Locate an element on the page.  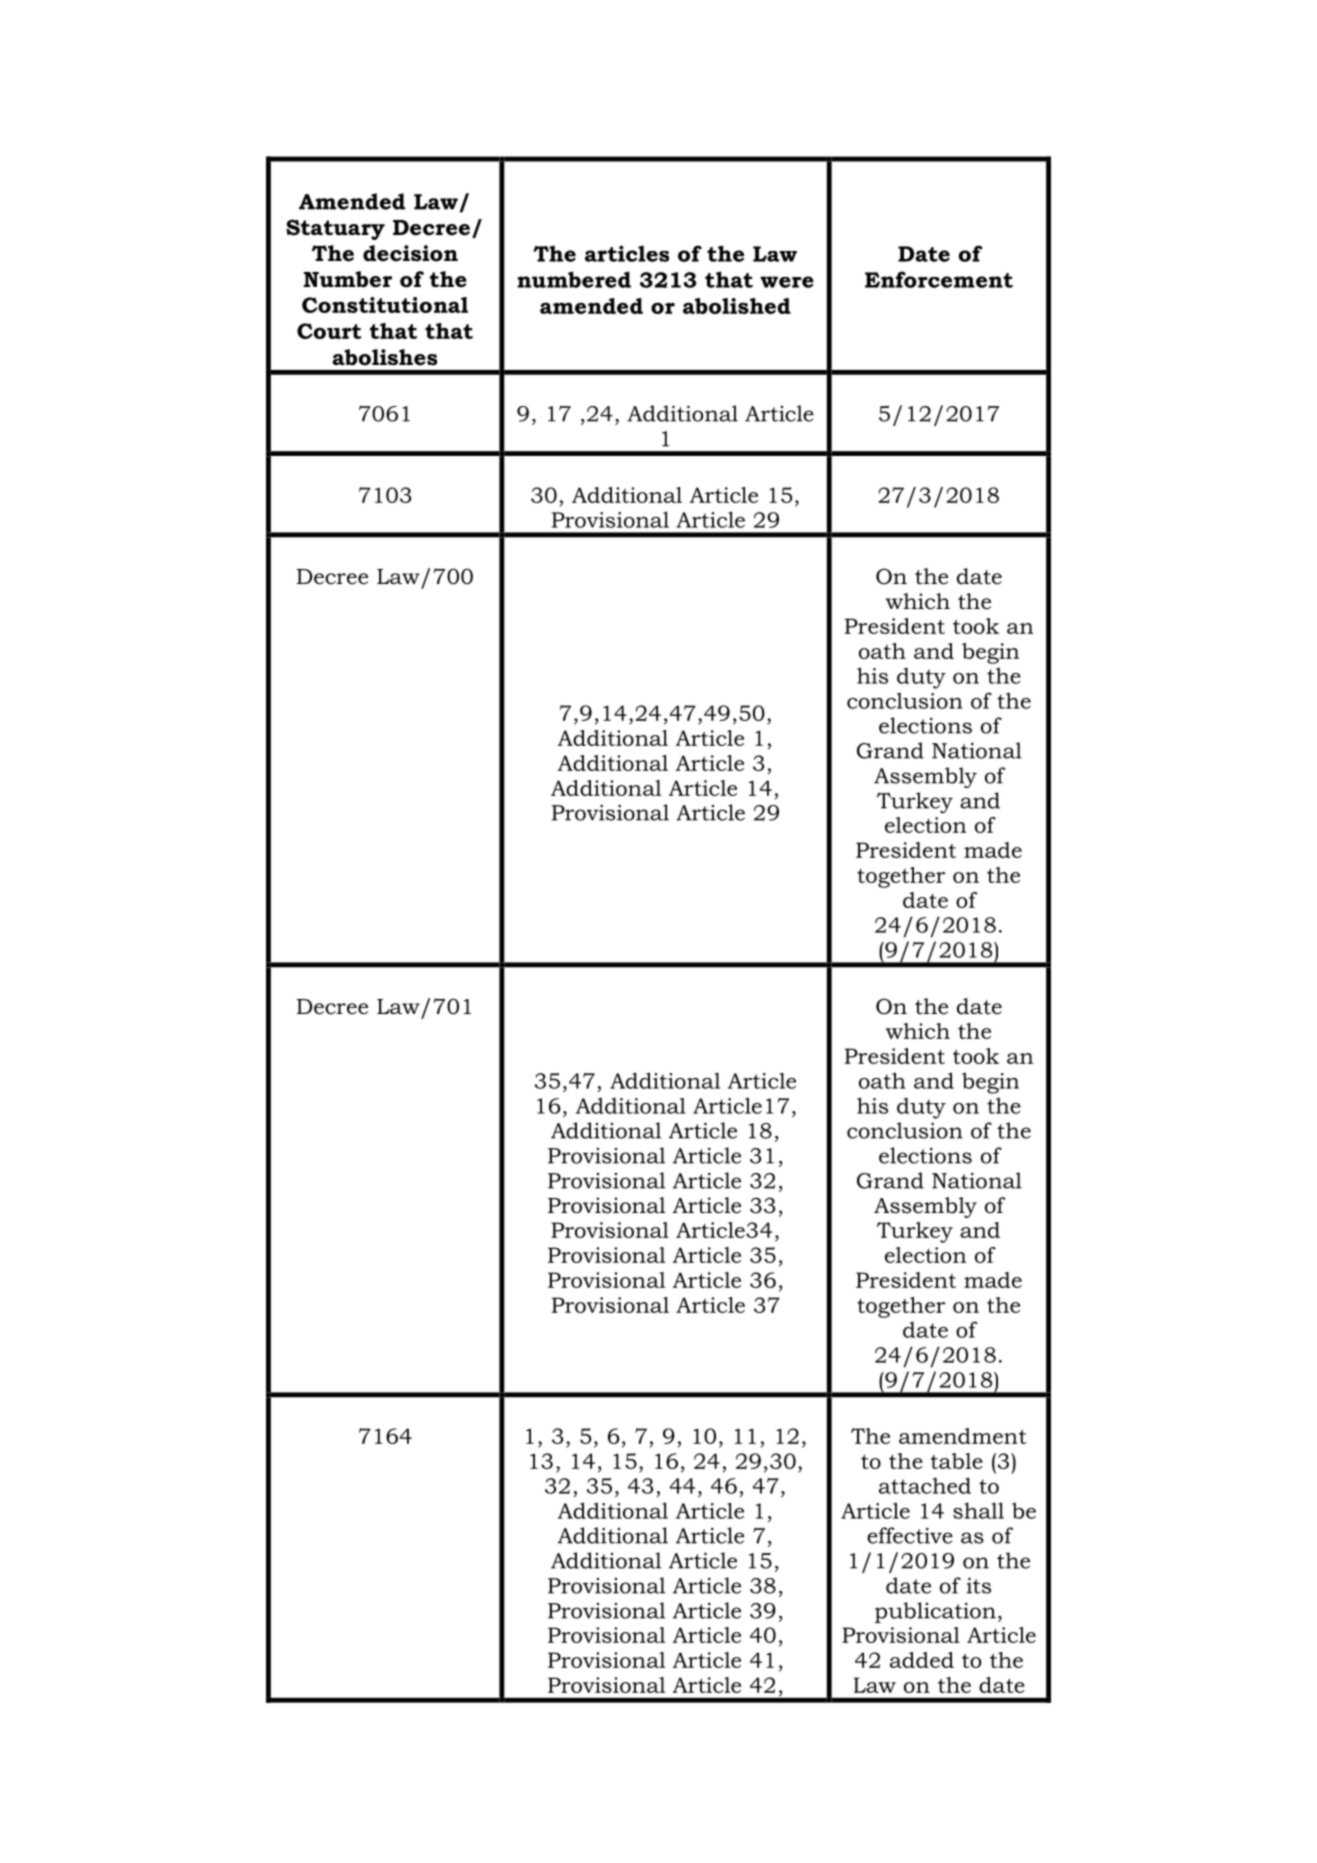
Statuary is located at coordinates (335, 229).
